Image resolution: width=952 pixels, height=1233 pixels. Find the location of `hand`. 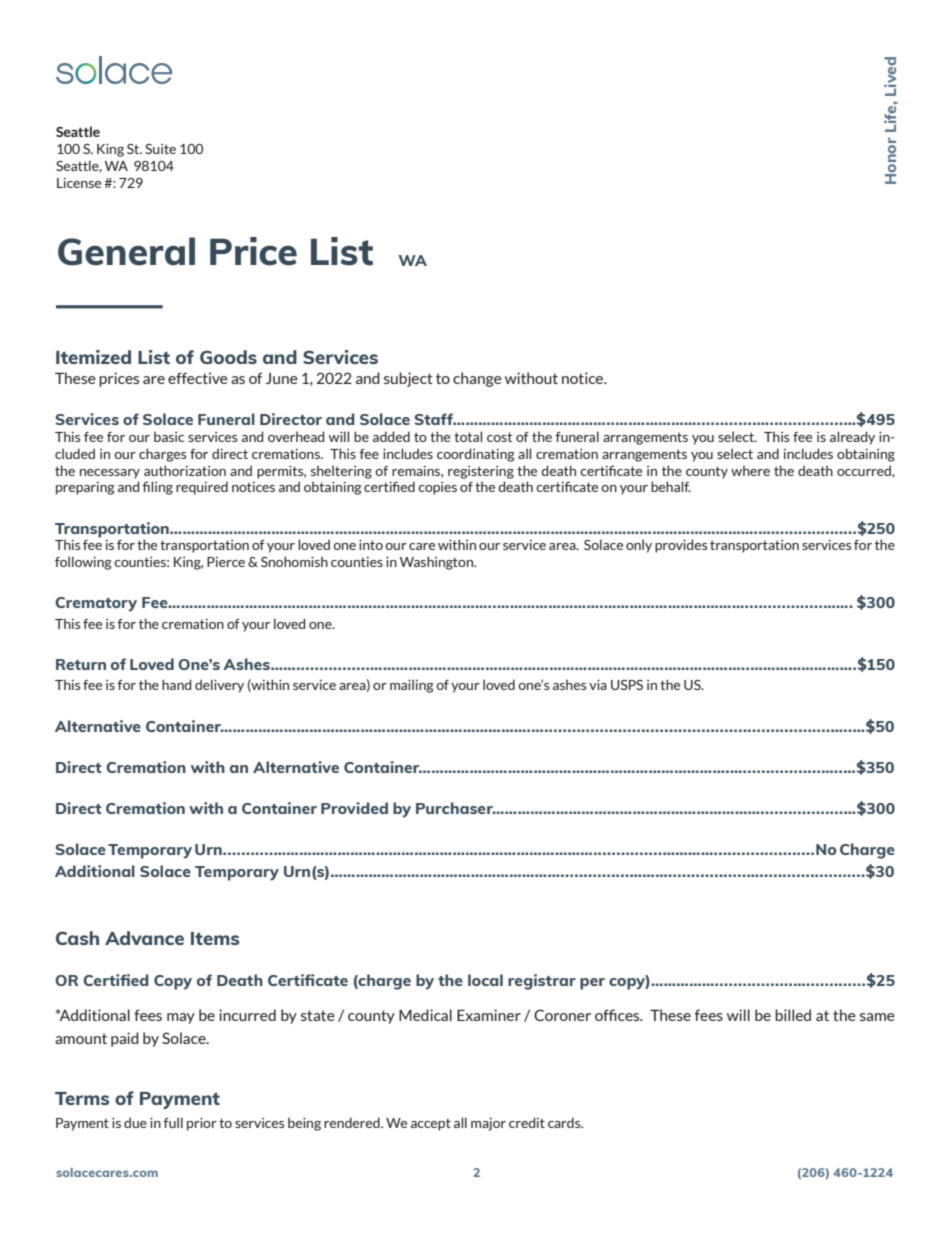

hand is located at coordinates (176, 684).
